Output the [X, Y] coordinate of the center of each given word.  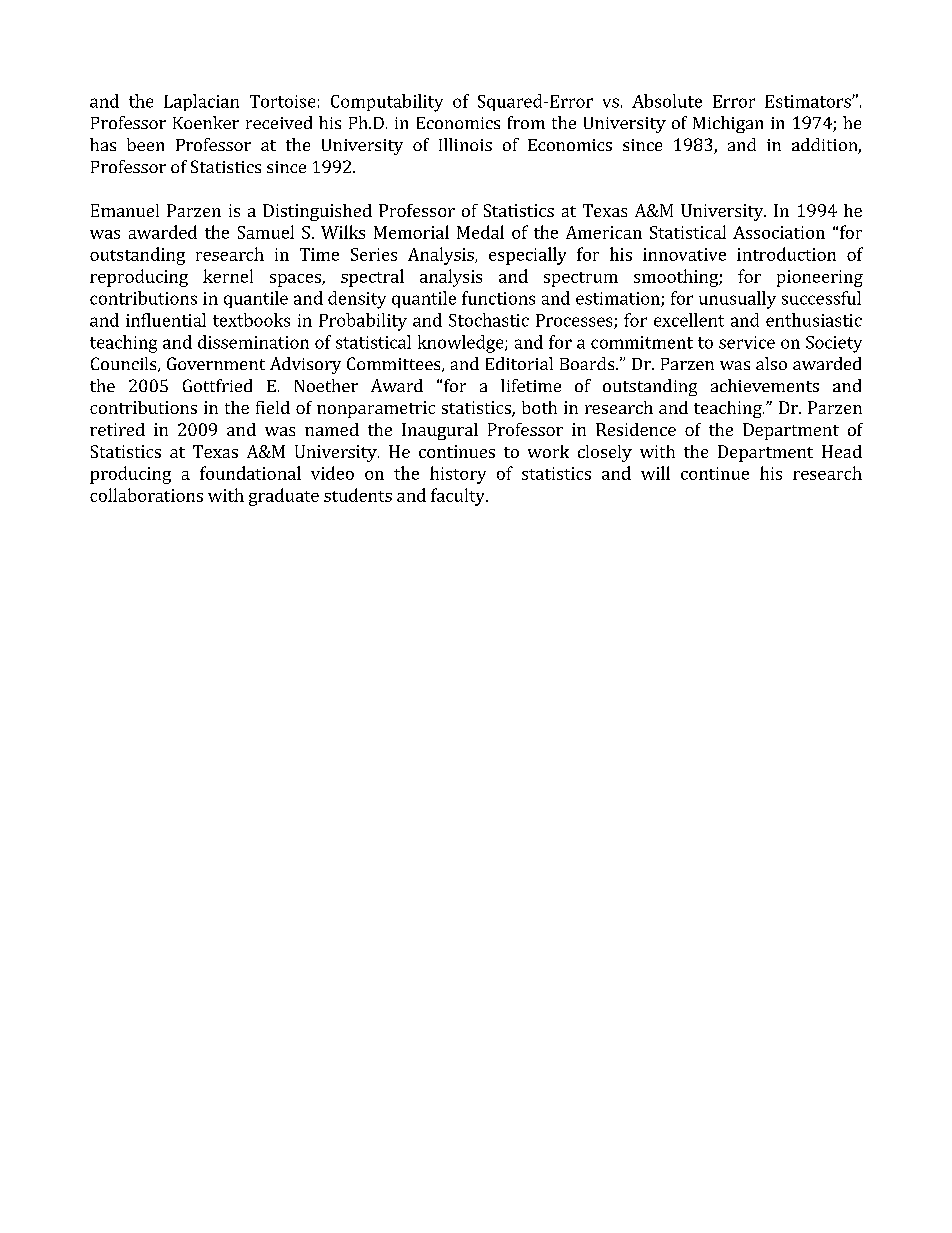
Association [779, 232]
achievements [765, 385]
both [539, 407]
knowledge [462, 344]
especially [527, 256]
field [273, 407]
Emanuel [125, 210]
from [526, 122]
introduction [786, 254]
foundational [250, 473]
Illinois [465, 144]
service [747, 342]
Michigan [728, 124]
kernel [228, 276]
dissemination [253, 342]
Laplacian [201, 102]
